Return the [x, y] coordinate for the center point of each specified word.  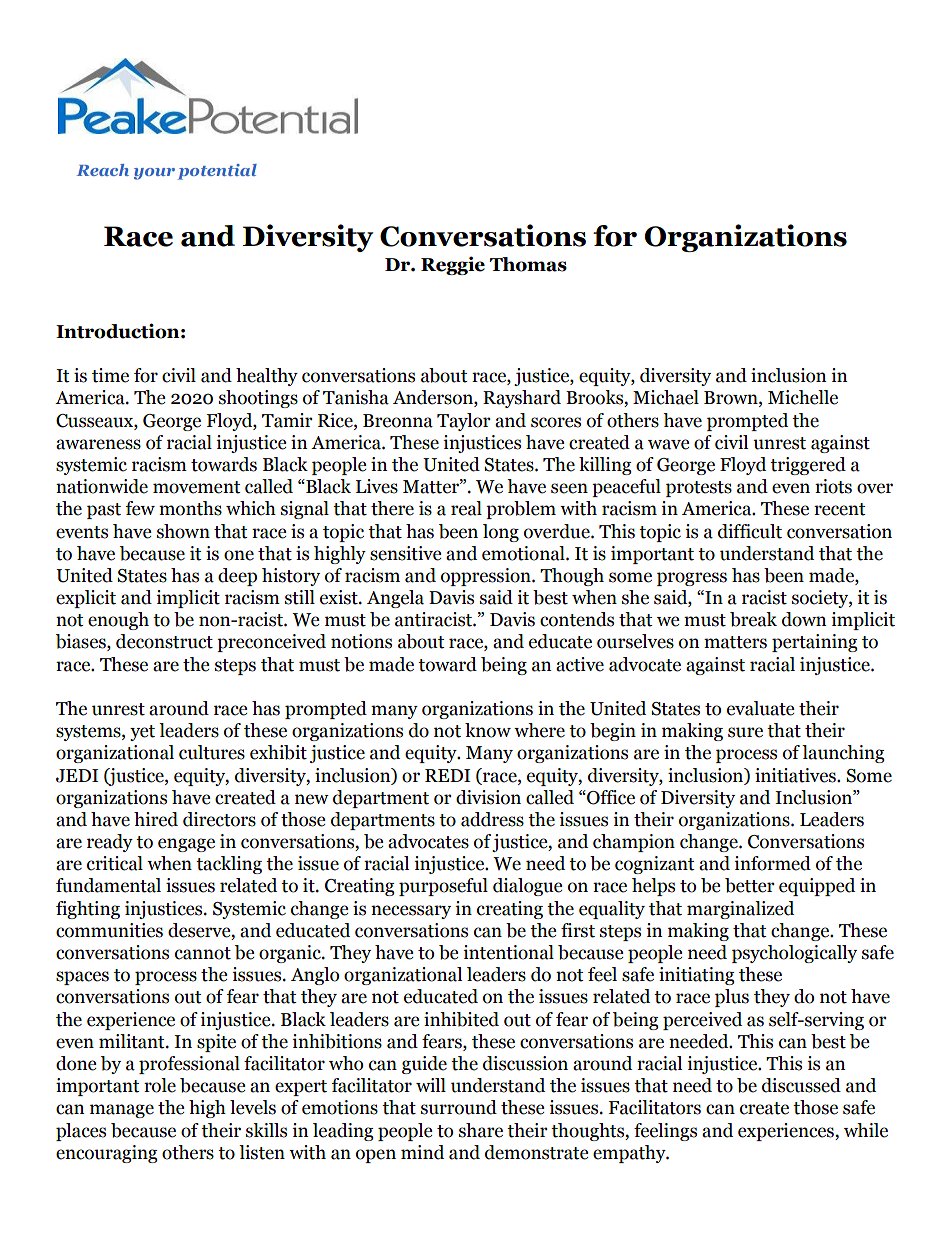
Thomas [528, 264]
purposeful [443, 887]
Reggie [453, 265]
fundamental [108, 885]
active [580, 664]
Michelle [803, 397]
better [750, 885]
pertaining [815, 643]
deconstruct [164, 641]
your [154, 174]
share [481, 1130]
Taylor [464, 422]
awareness [98, 444]
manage [122, 1111]
